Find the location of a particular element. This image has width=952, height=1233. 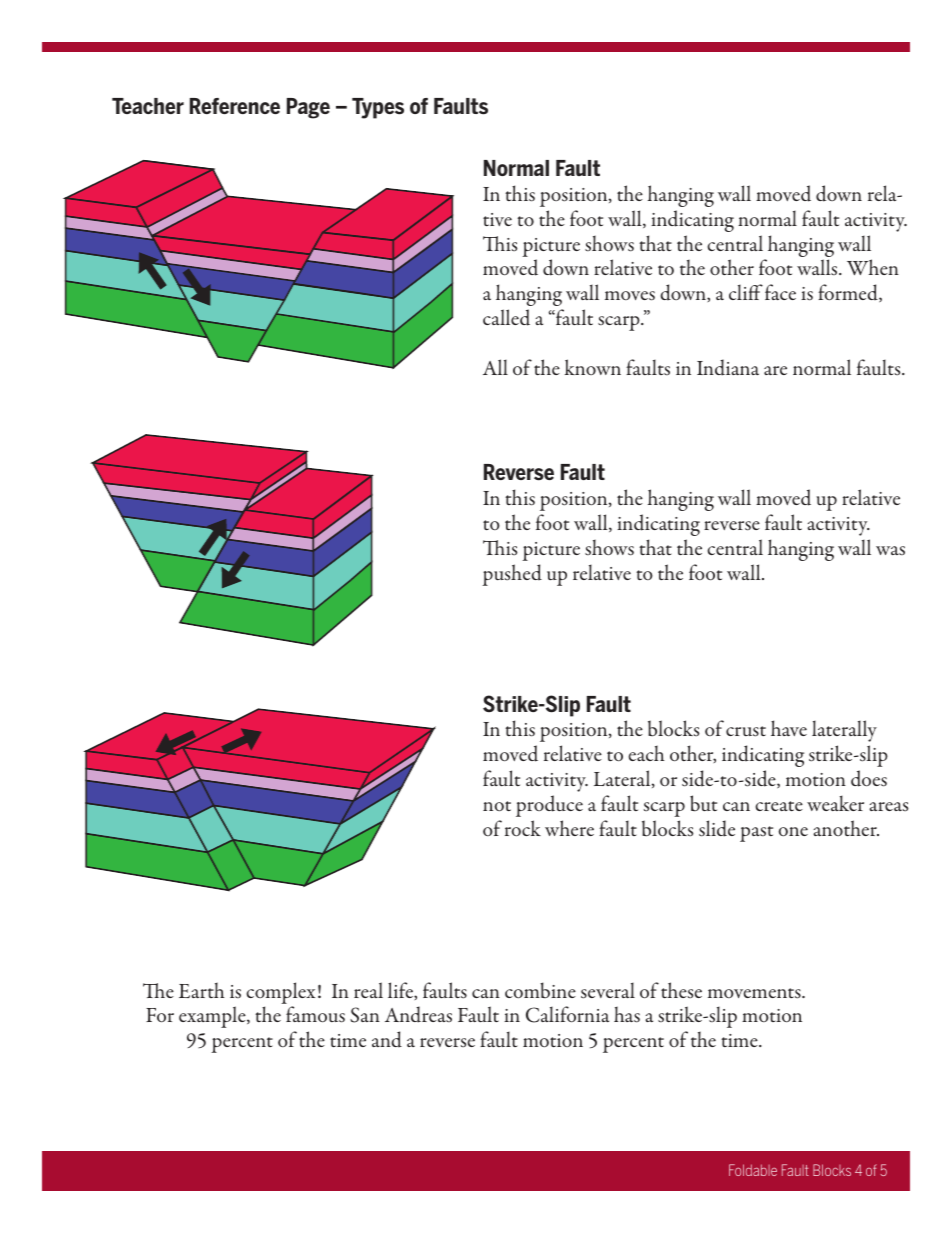

rock is located at coordinates (523, 828).
